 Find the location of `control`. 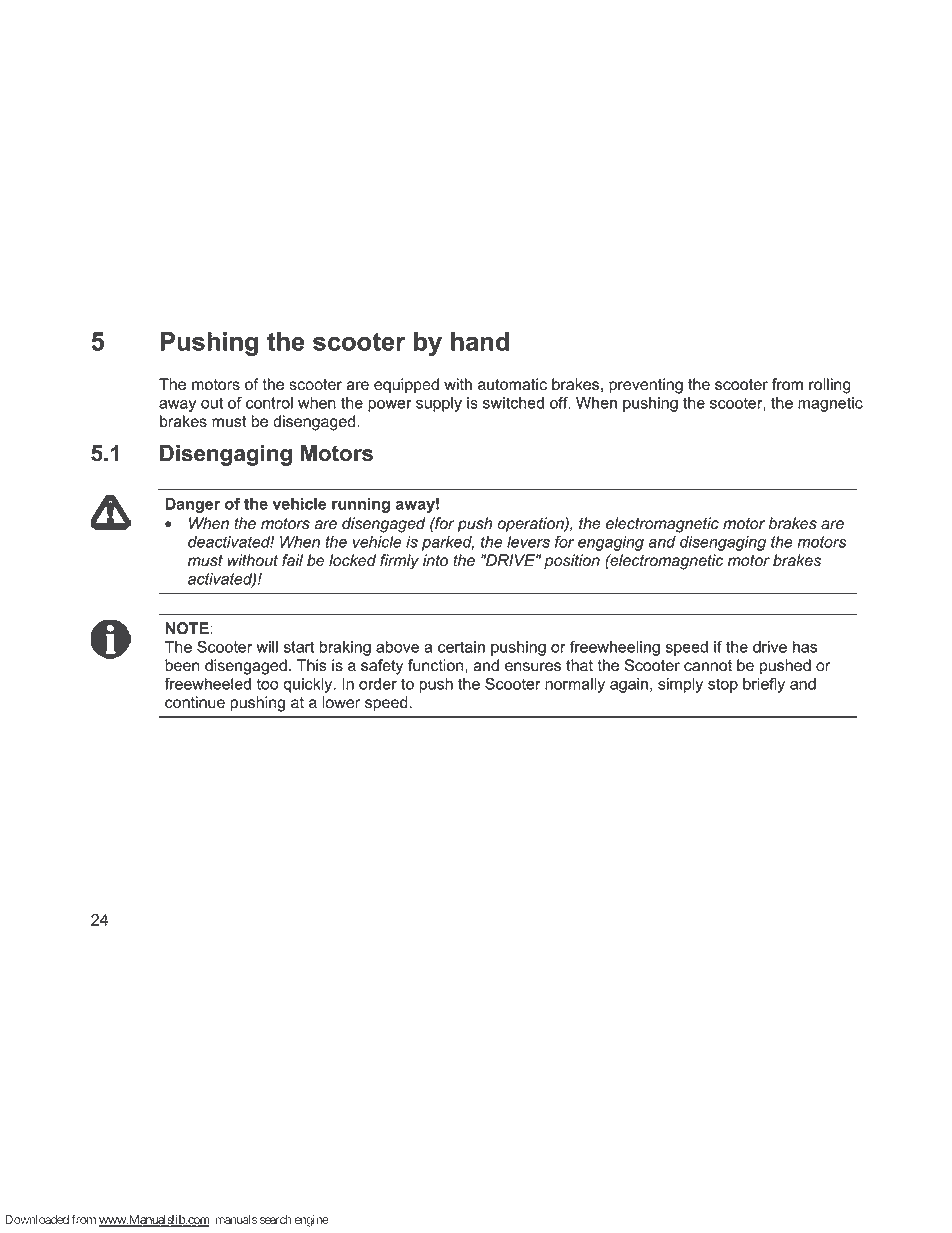

control is located at coordinates (269, 403).
